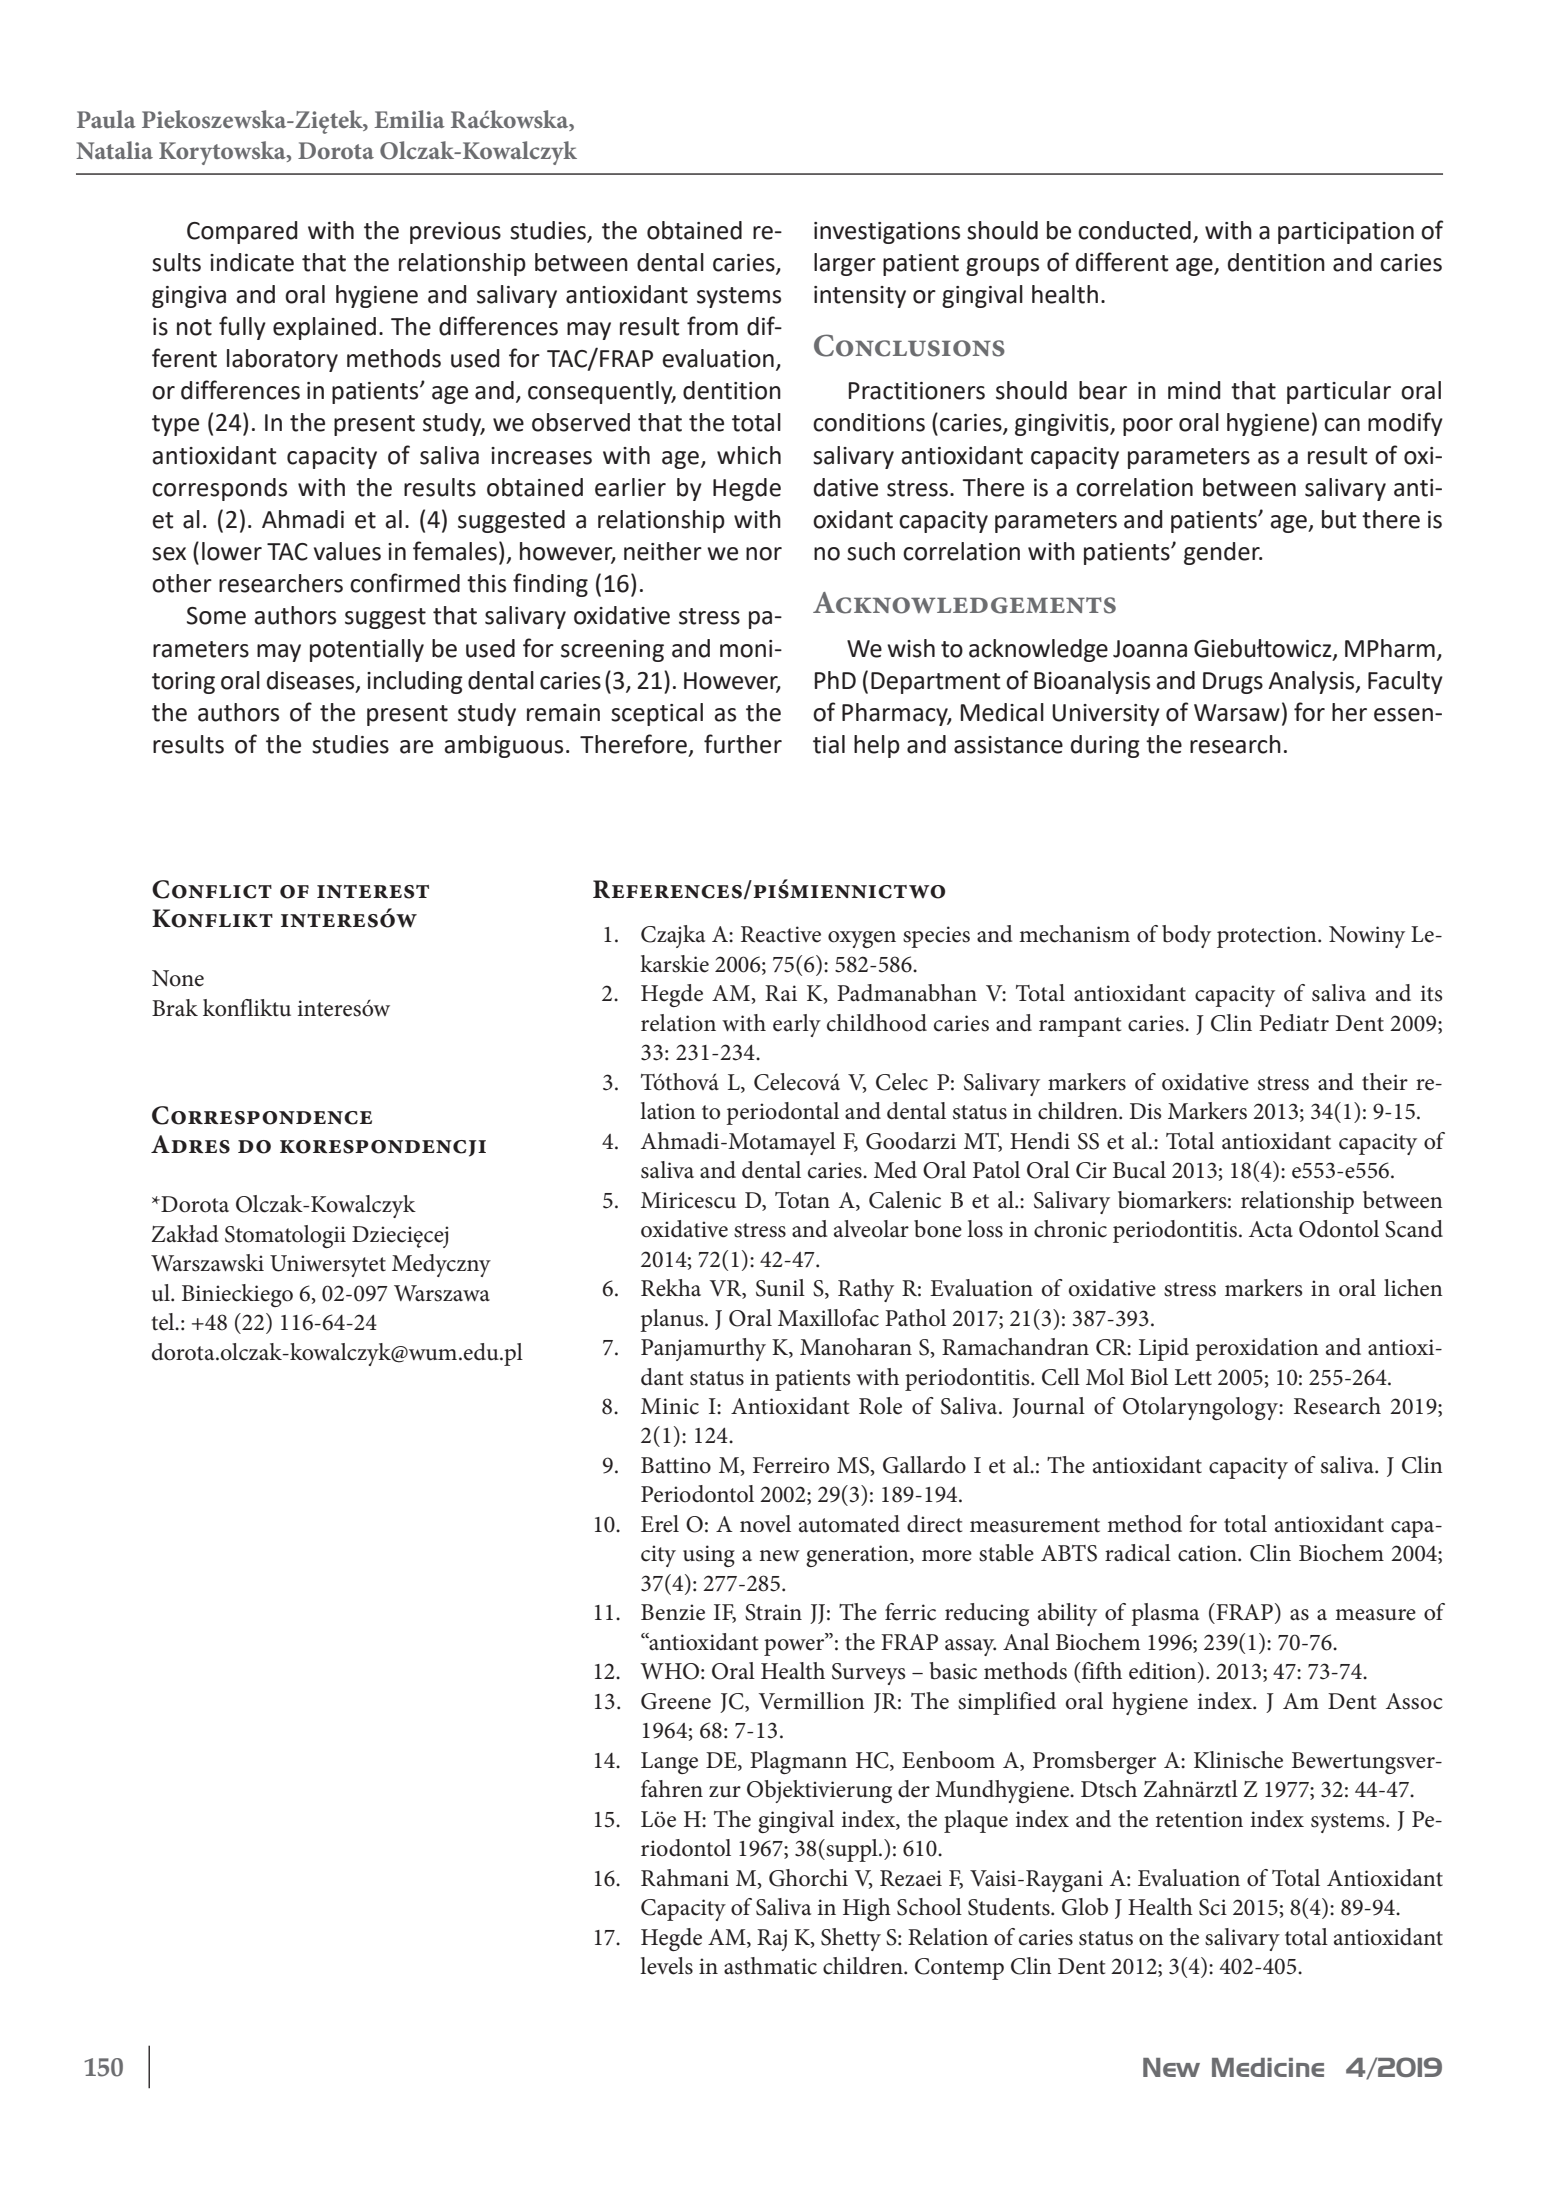  I want to click on Compared, so click(242, 232).
